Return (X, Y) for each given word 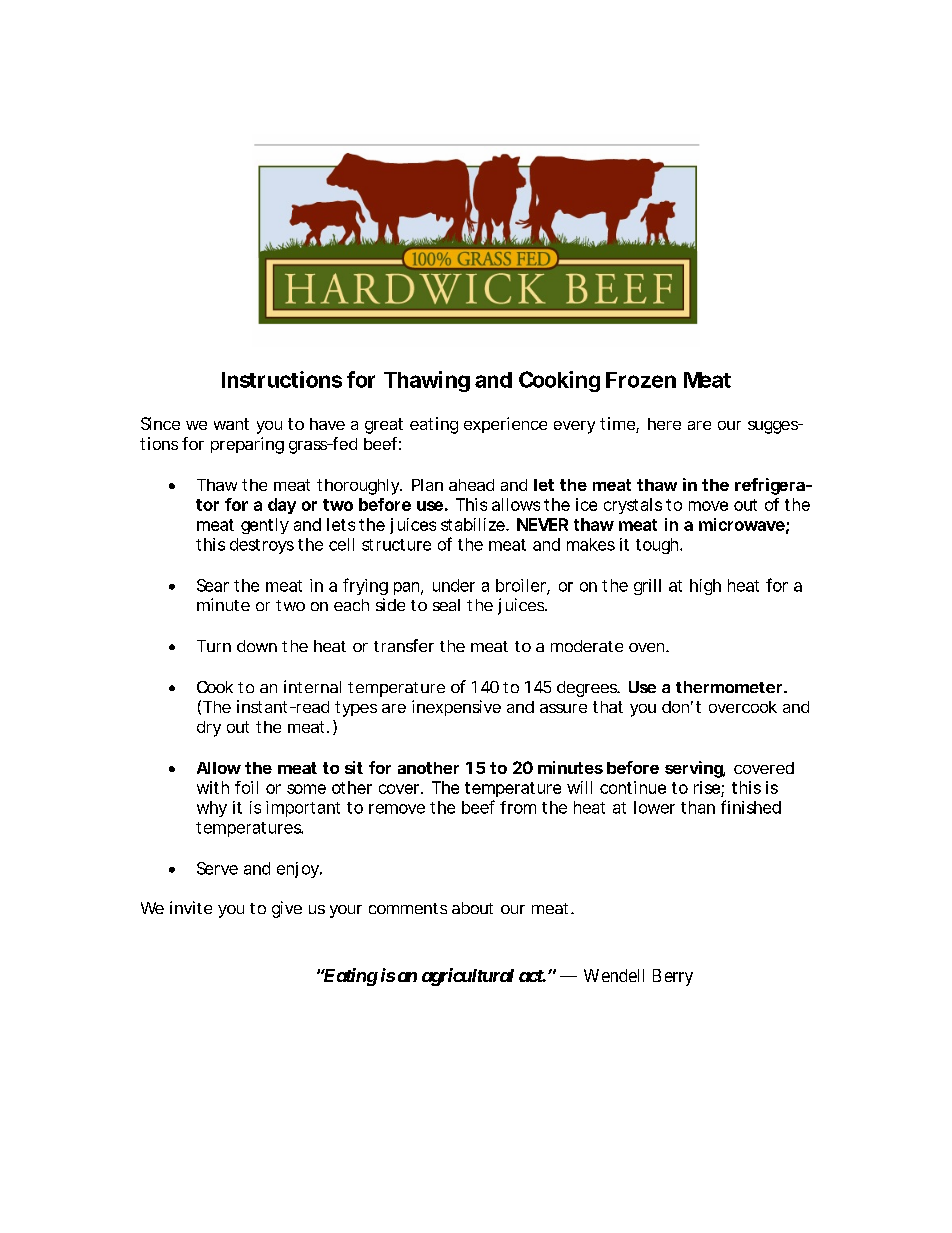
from (518, 807)
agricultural (468, 977)
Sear (213, 585)
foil (246, 787)
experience (505, 425)
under (454, 585)
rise (707, 787)
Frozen (641, 380)
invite (191, 907)
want (231, 424)
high (705, 587)
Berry (673, 977)
